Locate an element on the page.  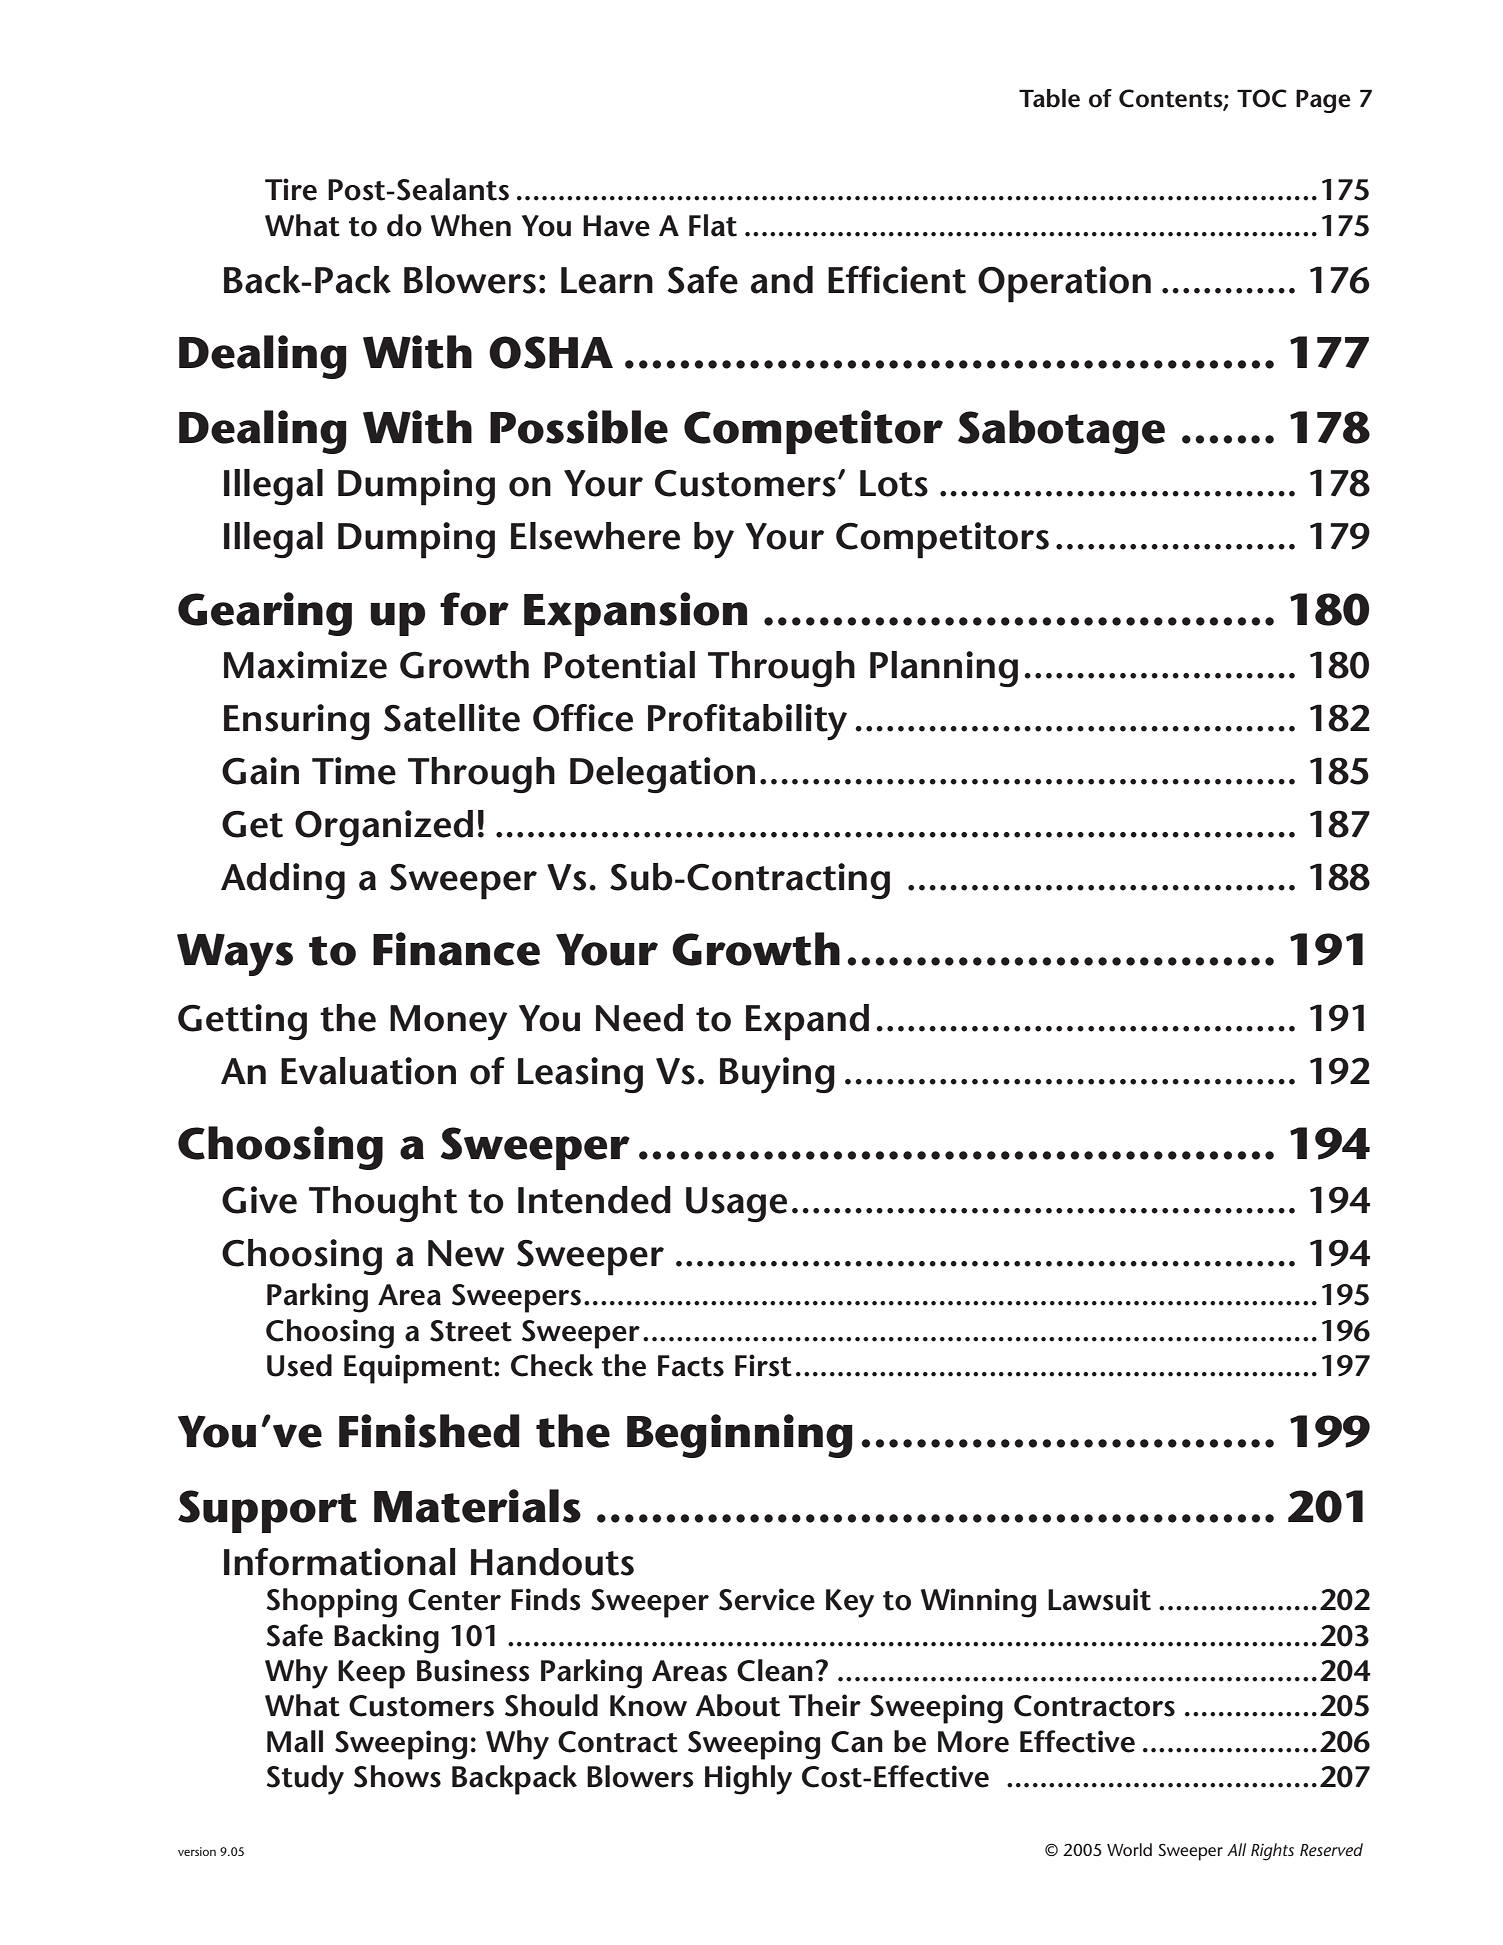
Thought is located at coordinates (383, 1204).
